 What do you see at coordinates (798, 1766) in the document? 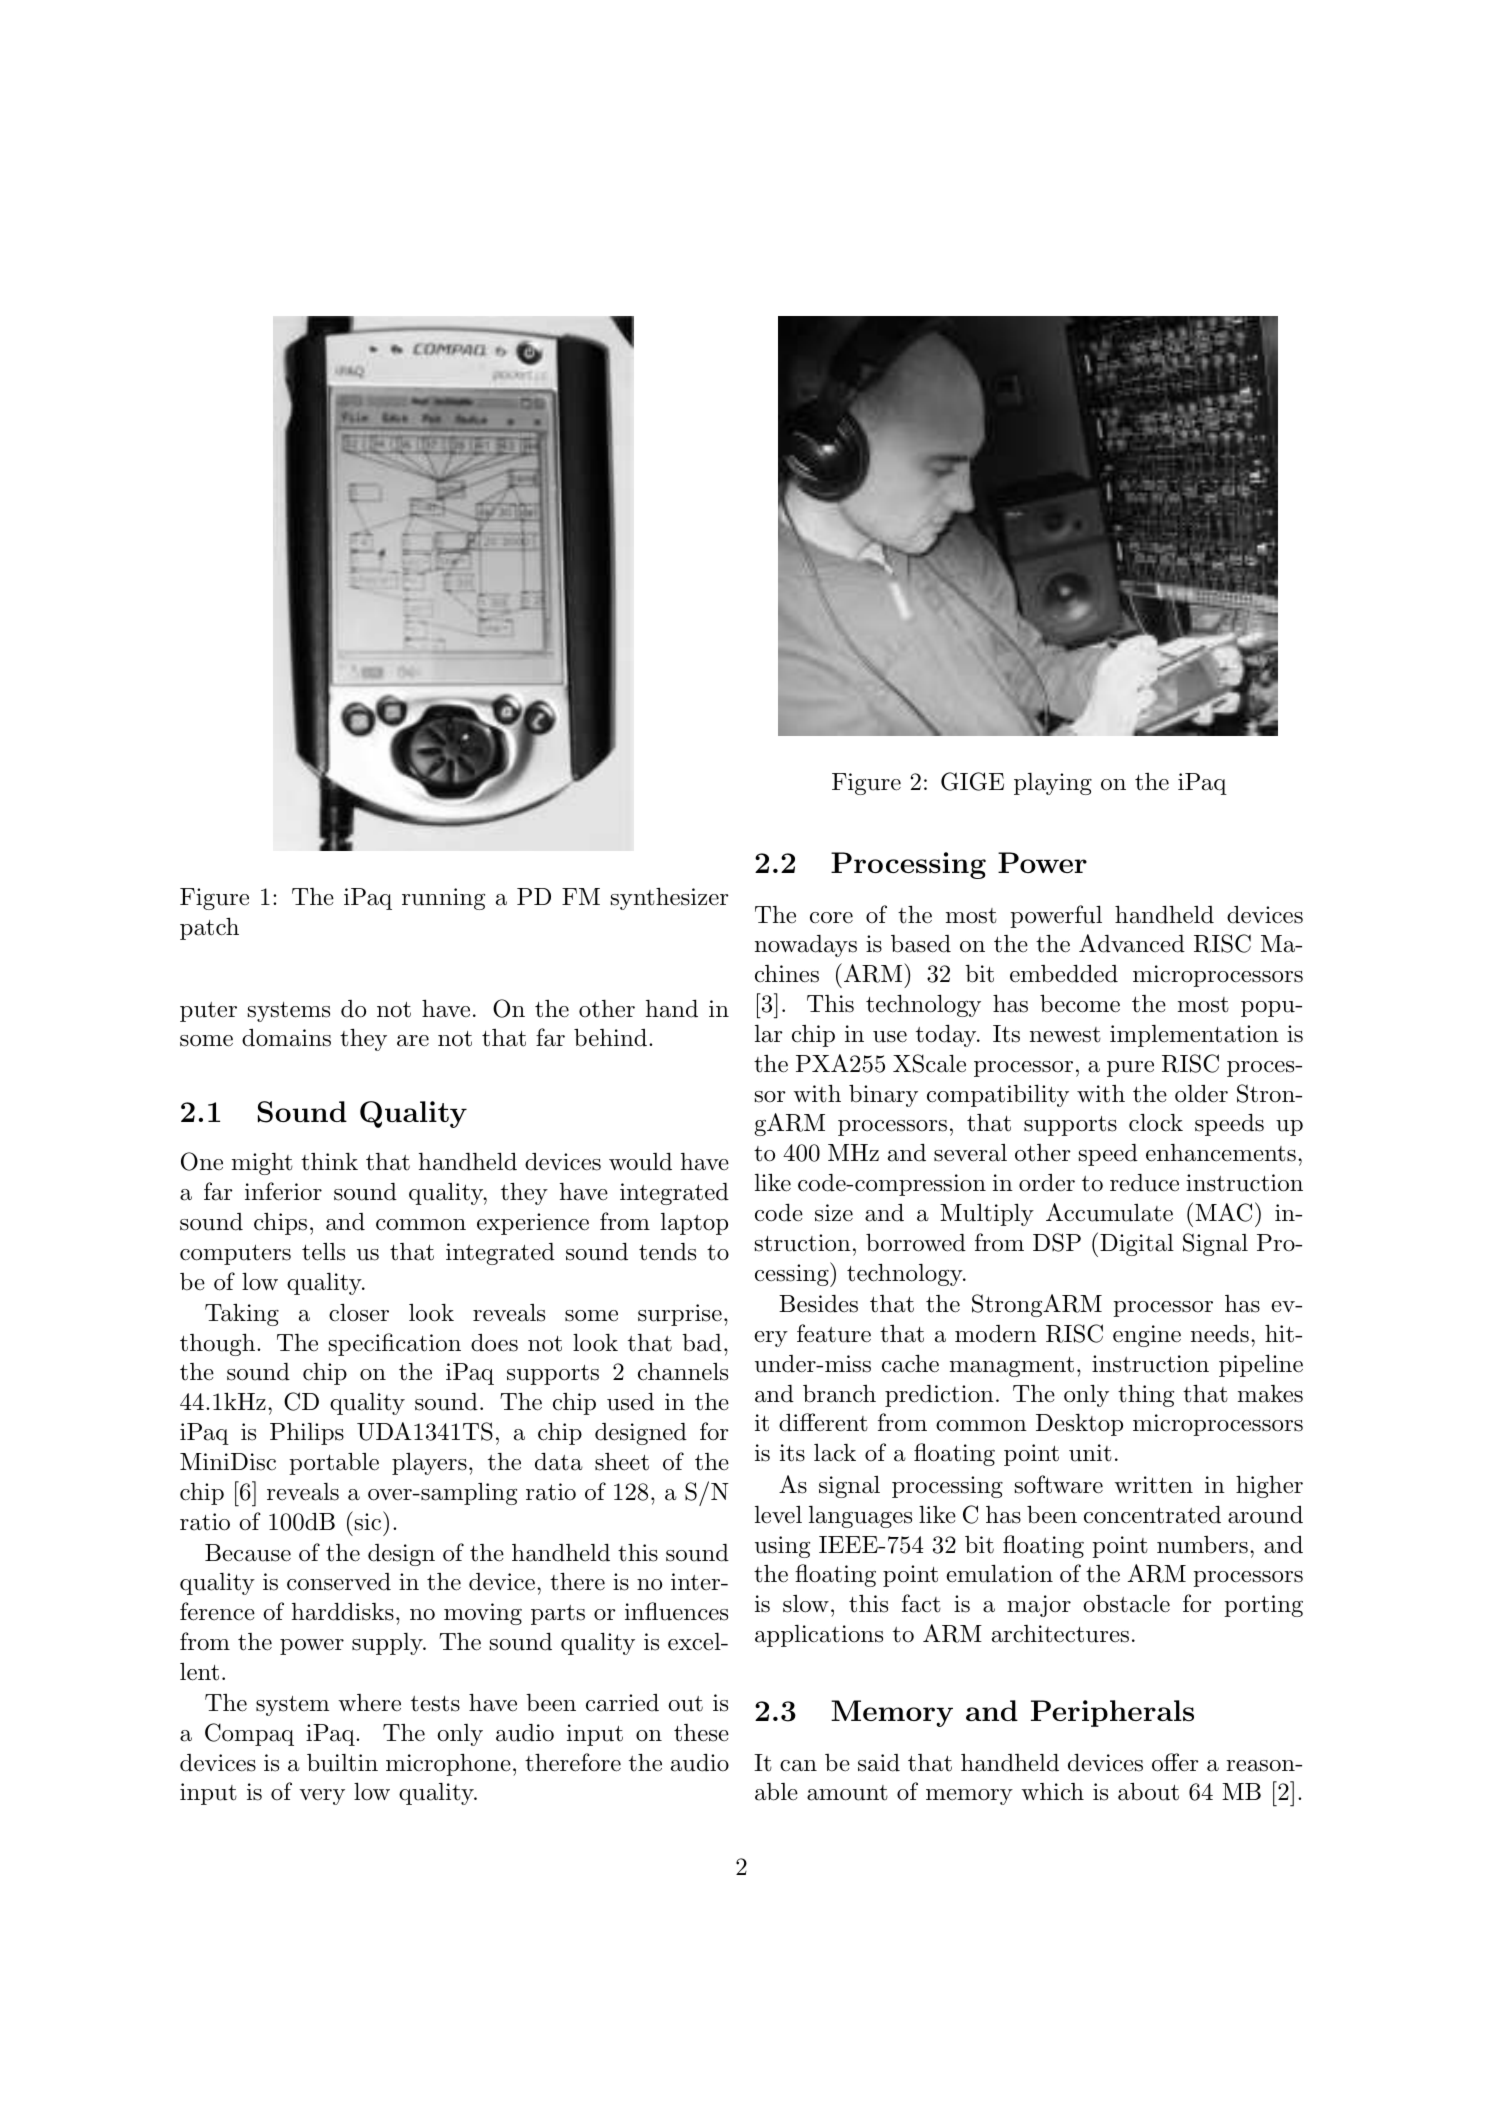
I see `can` at bounding box center [798, 1766].
